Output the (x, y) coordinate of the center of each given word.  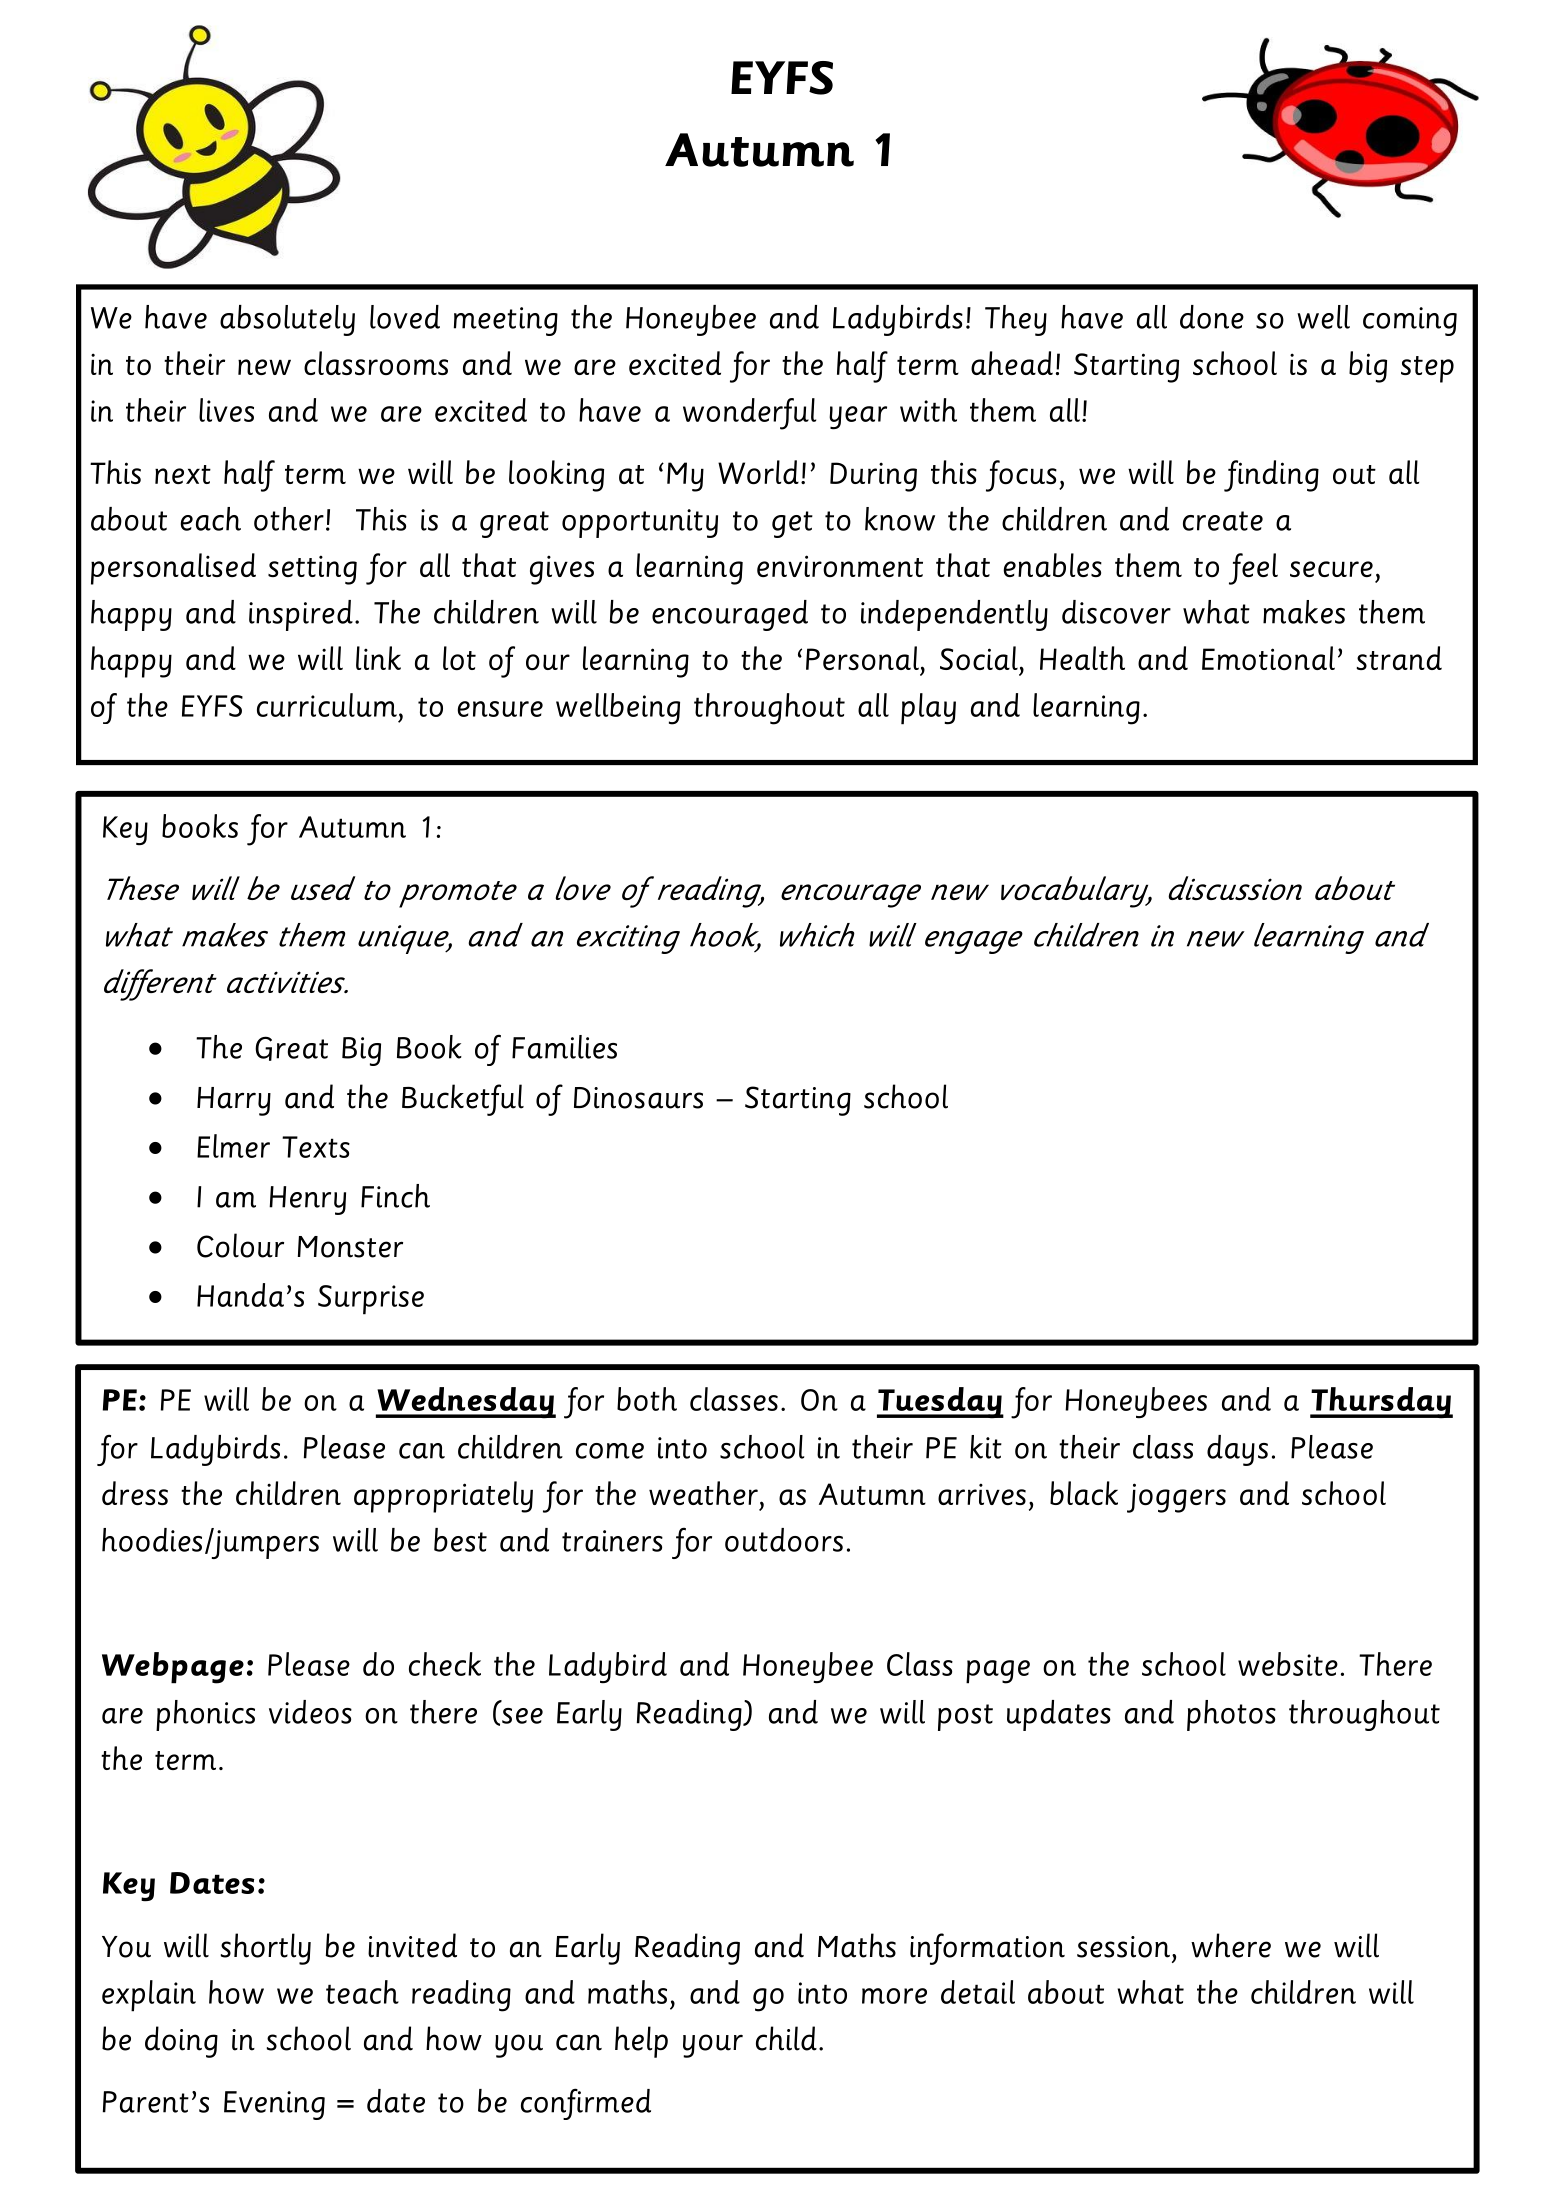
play (928, 709)
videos (310, 1712)
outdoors (784, 1540)
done (1212, 317)
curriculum (327, 705)
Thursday (1381, 1403)
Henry (307, 1200)
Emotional (1268, 658)
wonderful (749, 414)
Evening (274, 2105)
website (1288, 1664)
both (647, 1399)
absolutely (287, 320)
